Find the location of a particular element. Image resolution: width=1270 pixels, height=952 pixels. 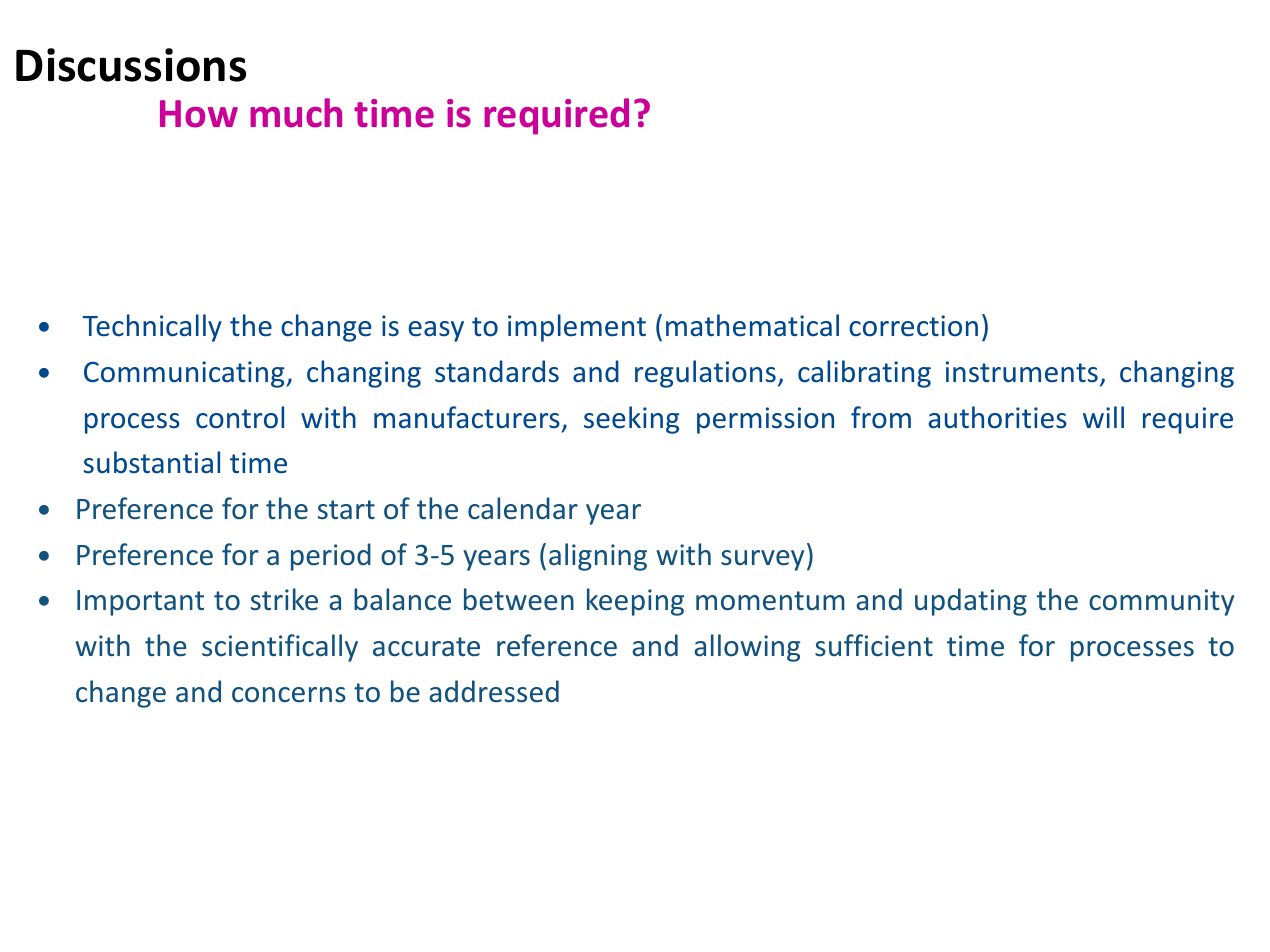

How is located at coordinates (199, 114).
